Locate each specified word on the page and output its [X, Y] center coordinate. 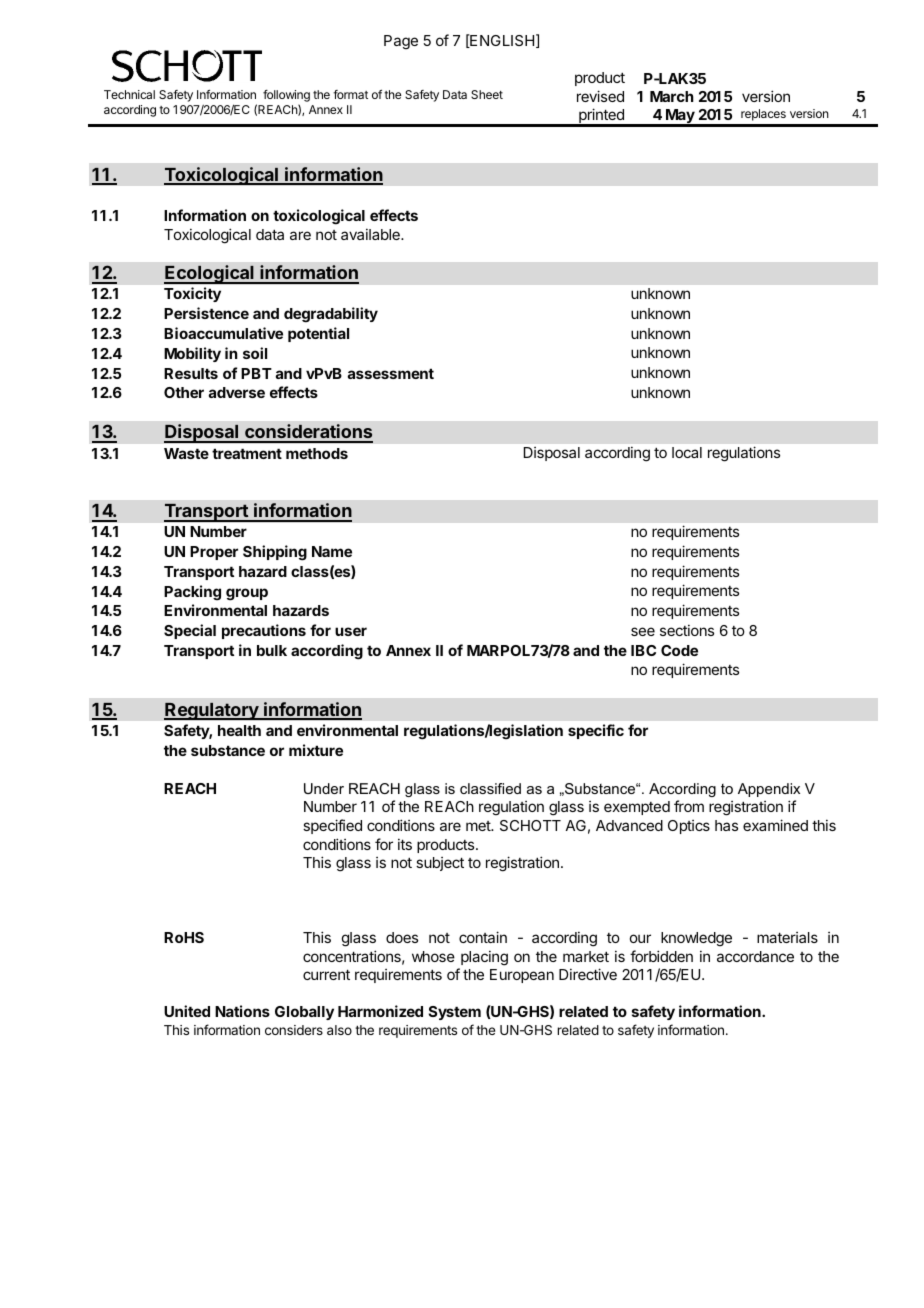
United [187, 1011]
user [351, 631]
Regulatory [212, 711]
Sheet [487, 94]
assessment [391, 373]
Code [679, 650]
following [286, 96]
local [687, 452]
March [672, 96]
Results [191, 373]
